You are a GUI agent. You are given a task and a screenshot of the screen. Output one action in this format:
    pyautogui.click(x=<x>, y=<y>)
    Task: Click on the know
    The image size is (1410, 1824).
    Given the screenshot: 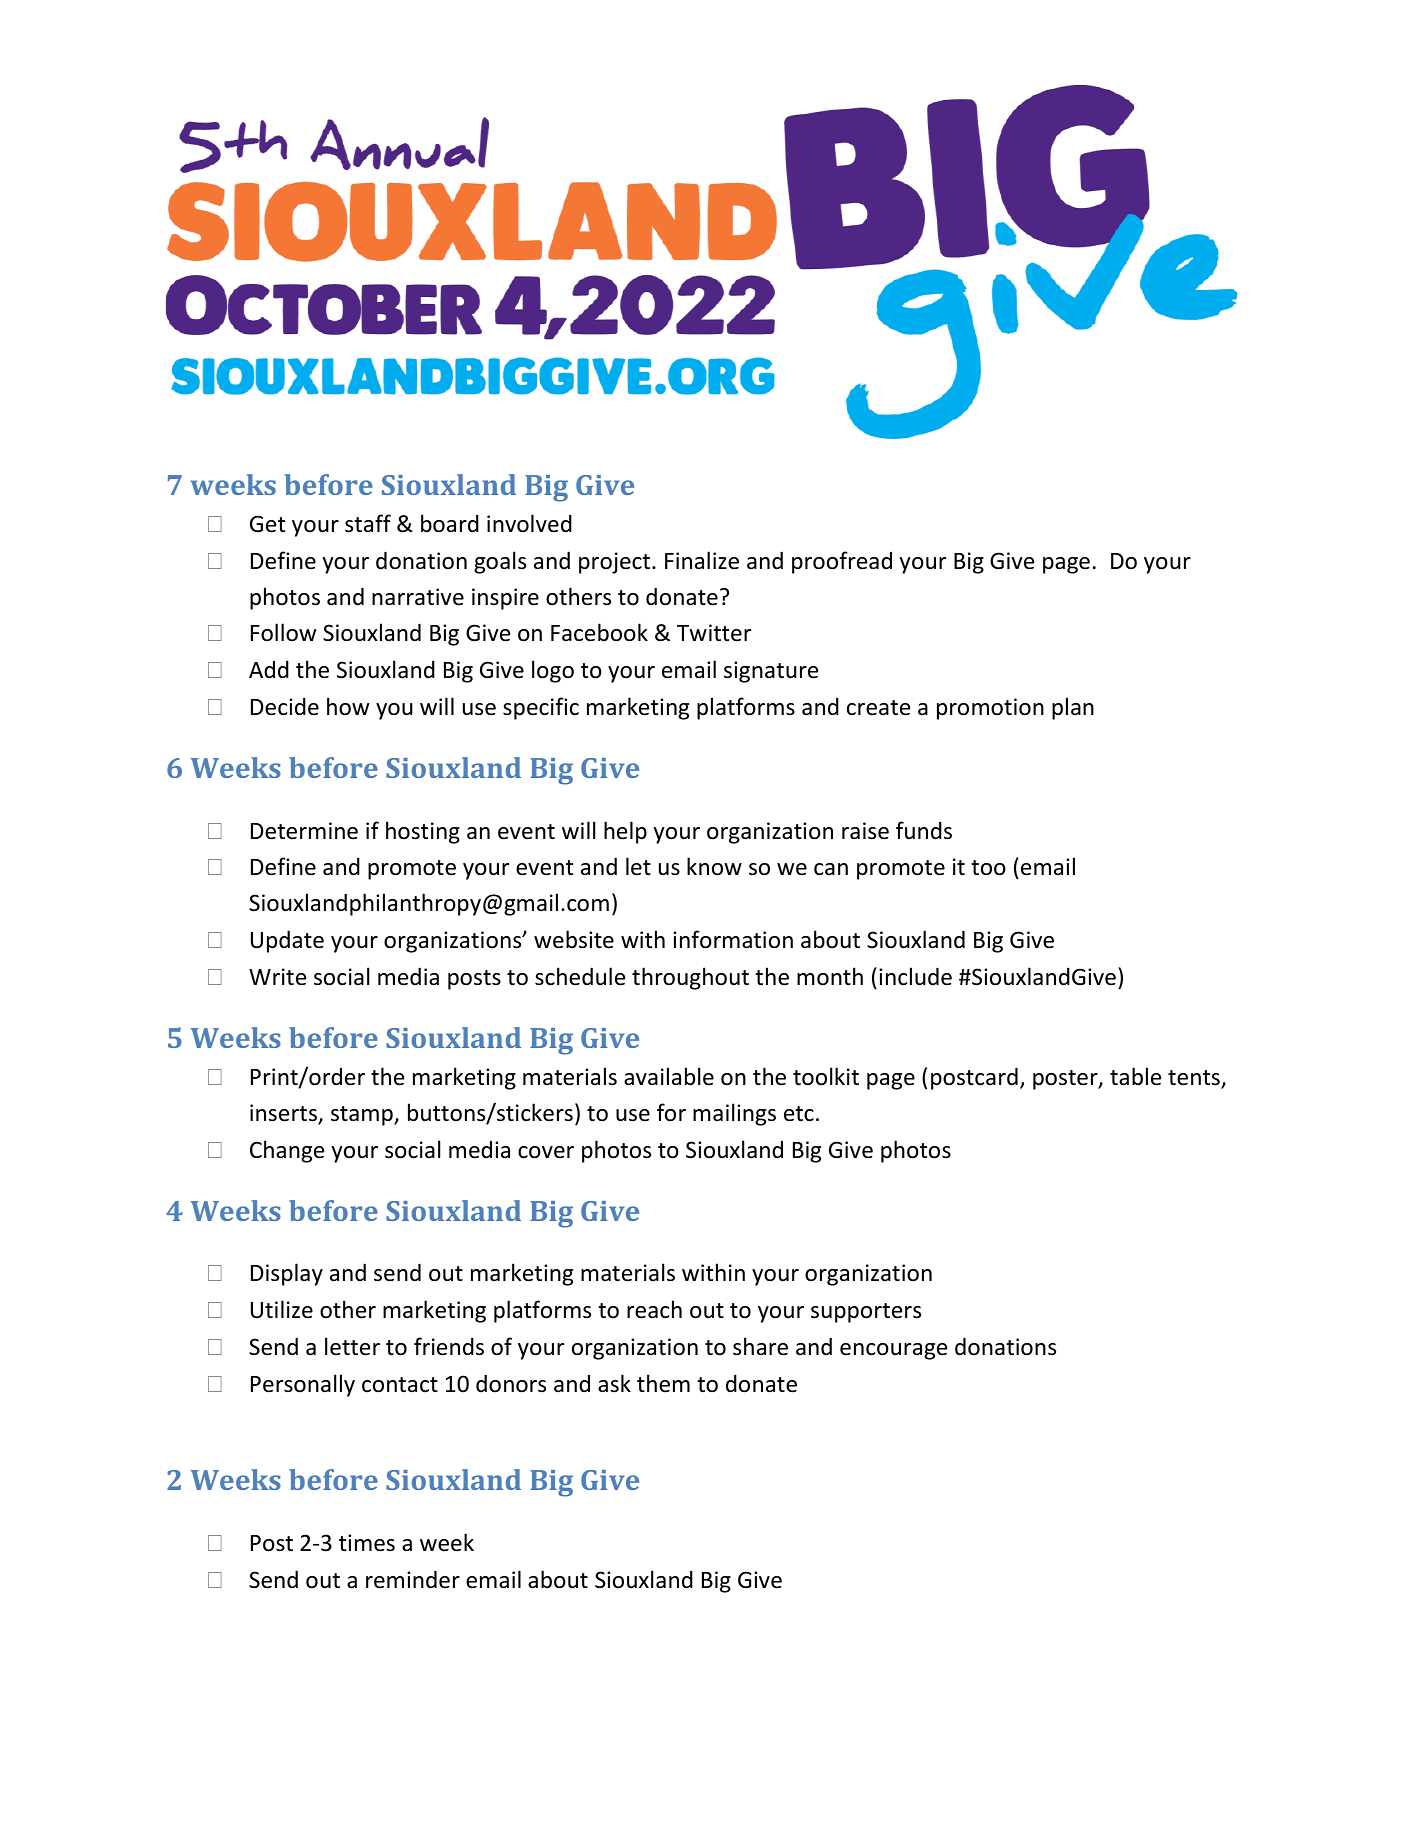 What is the action you would take?
    pyautogui.click(x=714, y=866)
